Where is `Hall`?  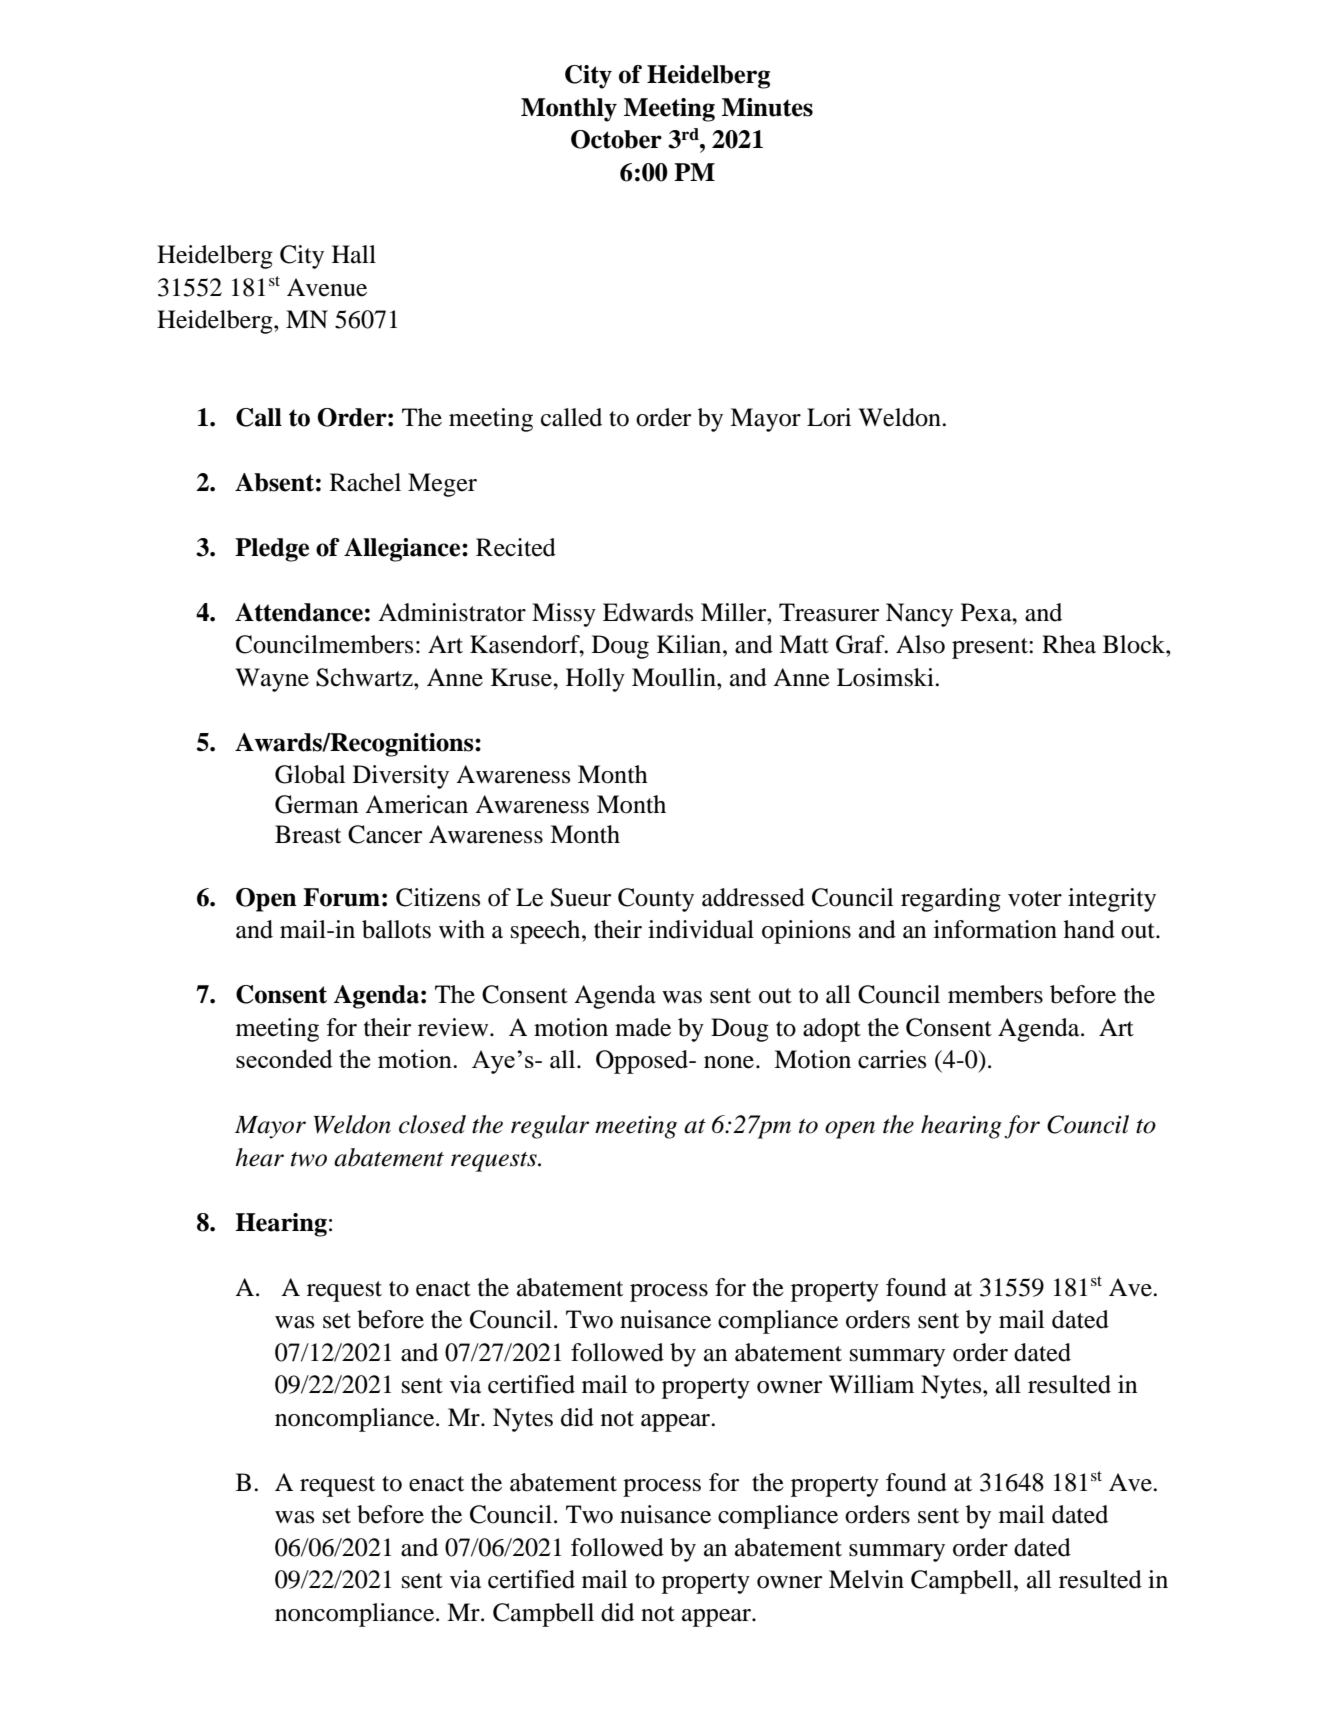 Hall is located at coordinates (354, 254).
